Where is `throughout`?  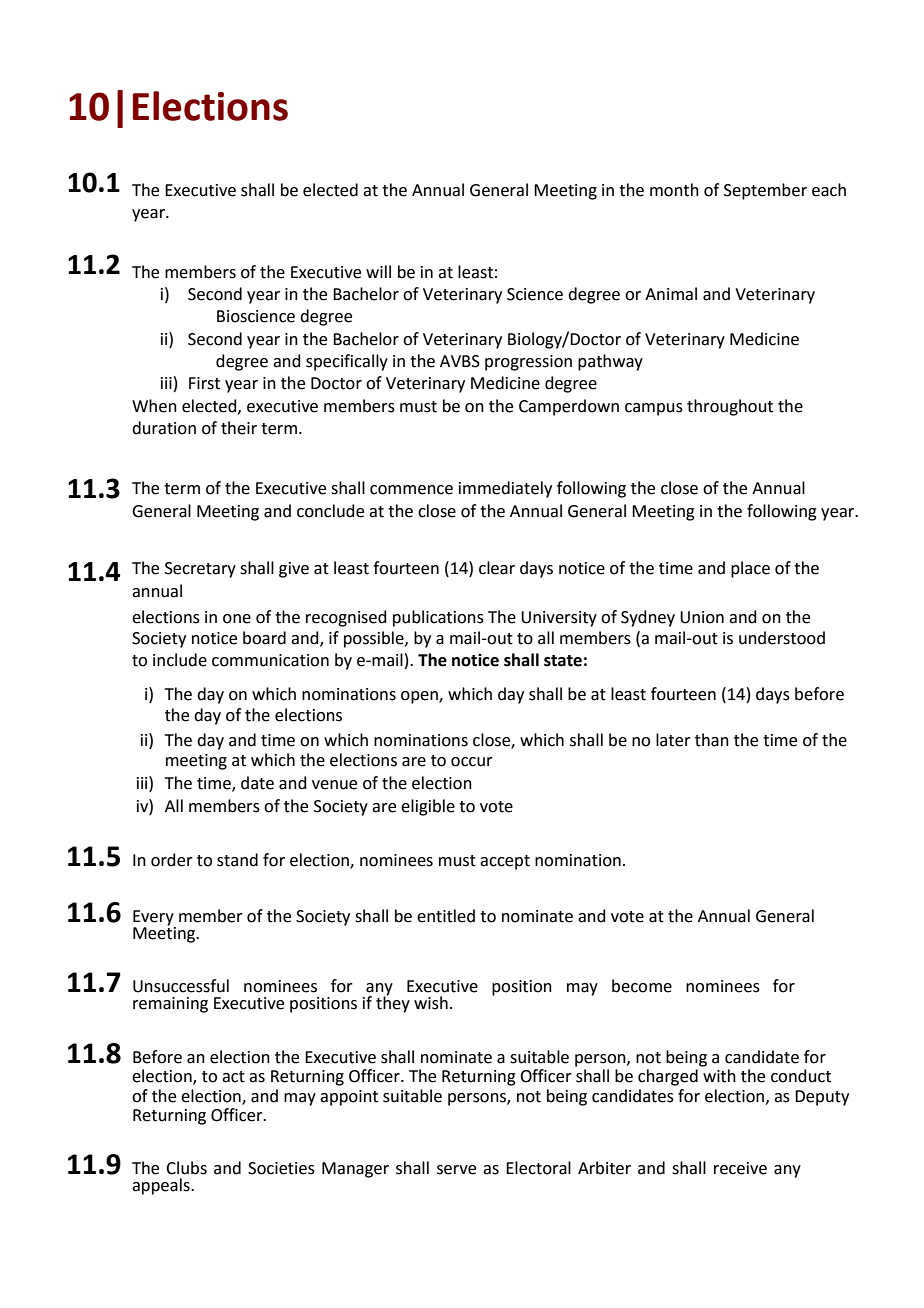
throughout is located at coordinates (730, 407).
